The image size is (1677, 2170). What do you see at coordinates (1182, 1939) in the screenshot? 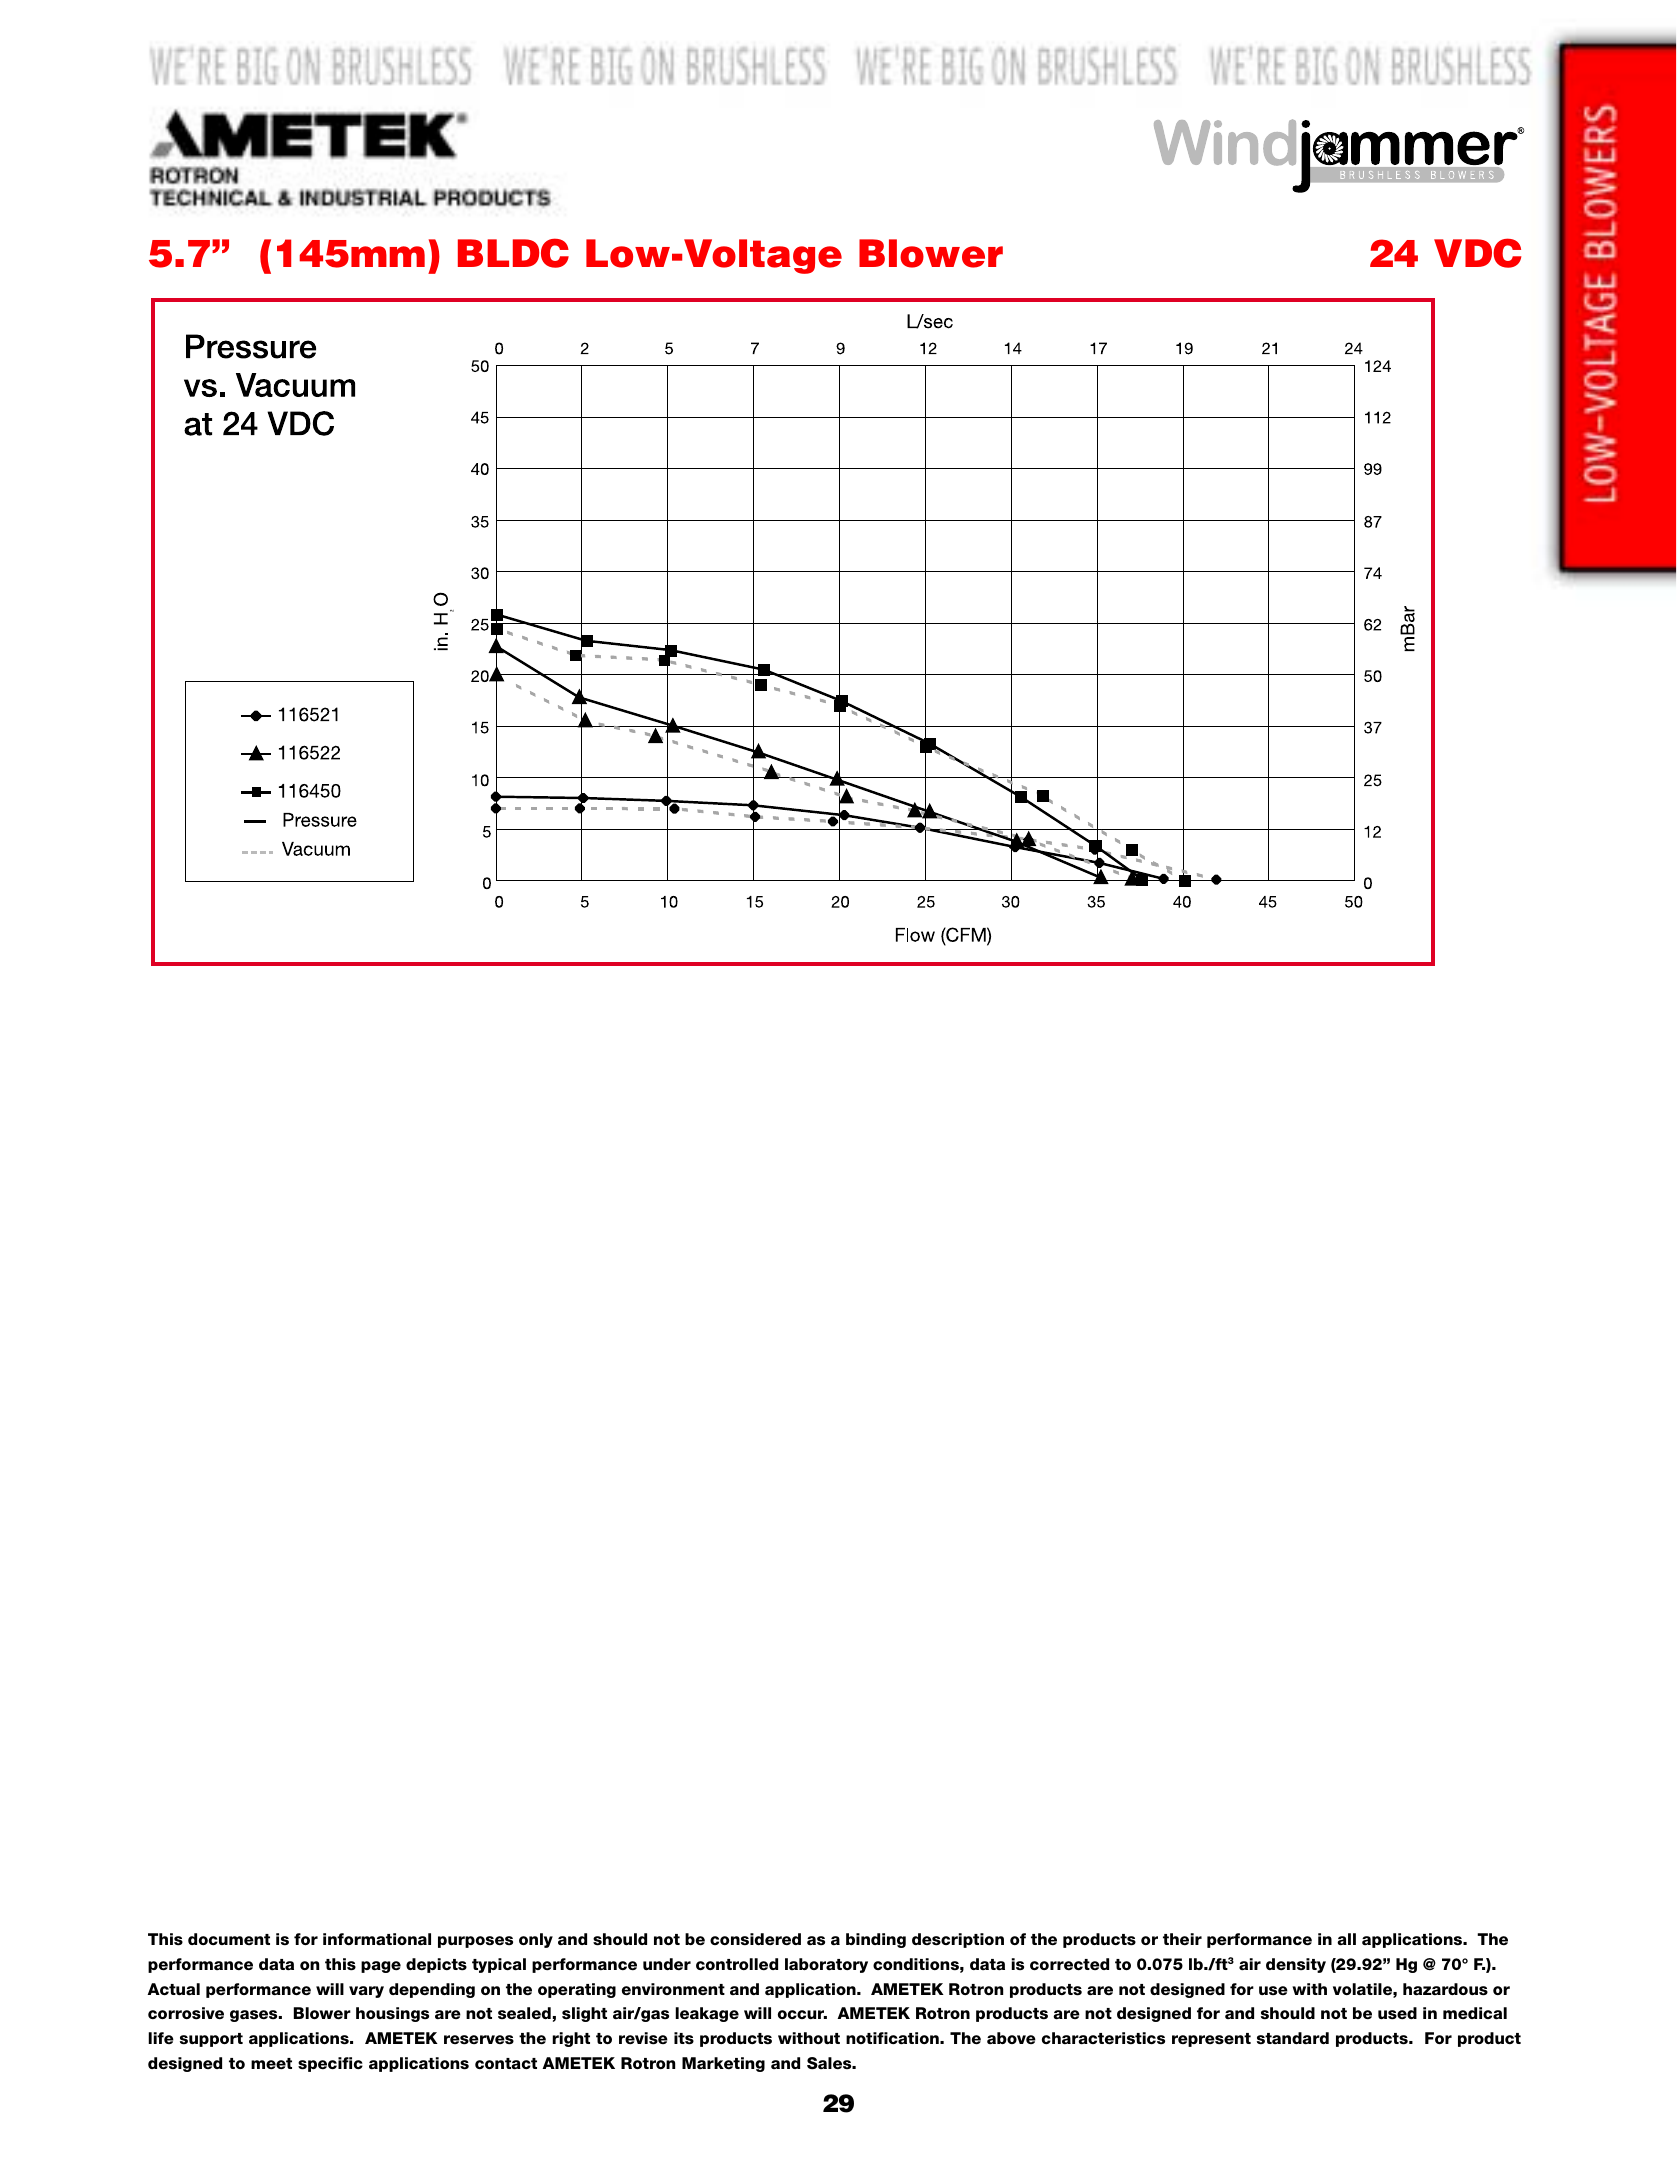
I see `their` at bounding box center [1182, 1939].
